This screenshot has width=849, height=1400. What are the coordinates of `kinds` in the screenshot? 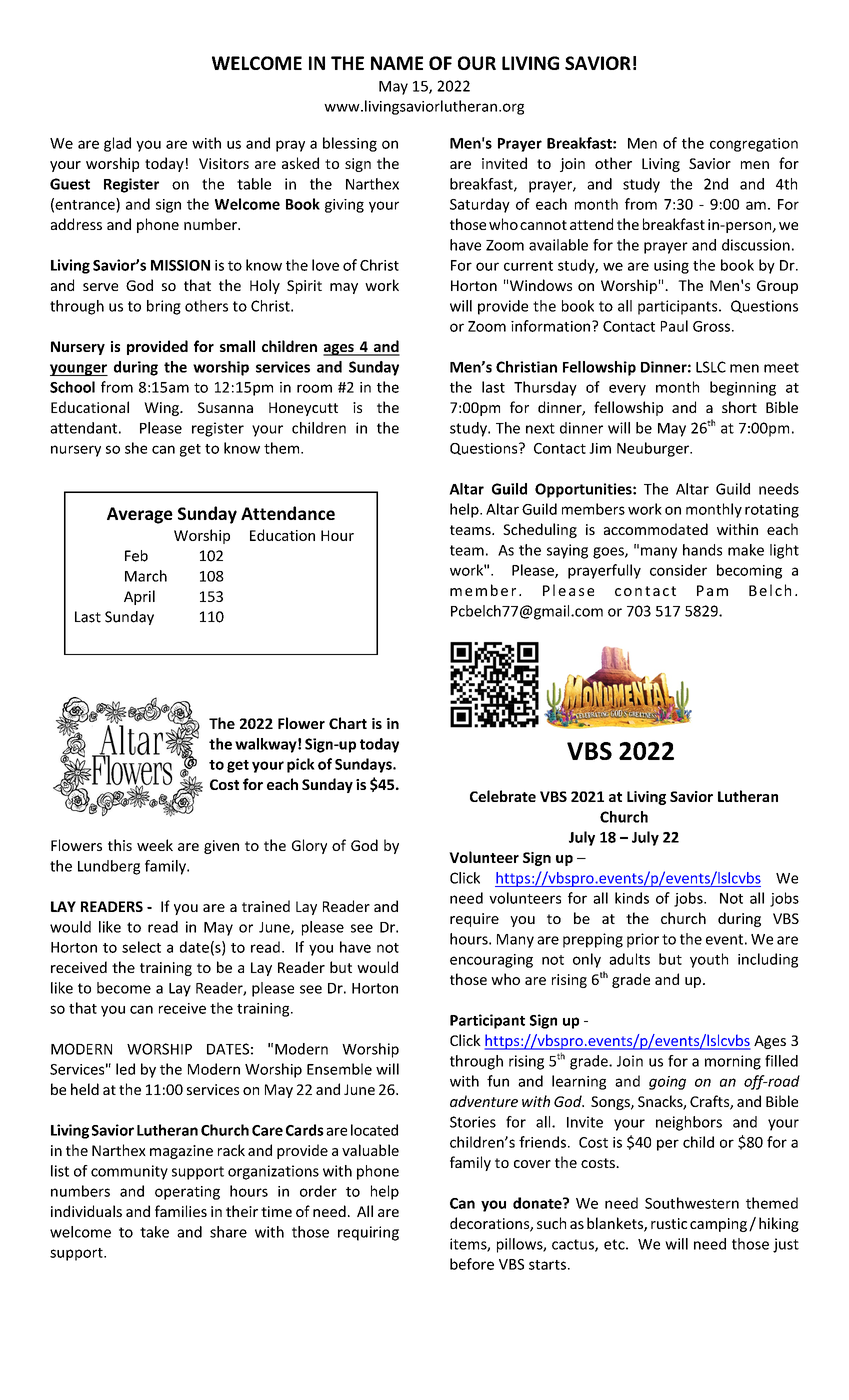 It's located at (632, 898).
